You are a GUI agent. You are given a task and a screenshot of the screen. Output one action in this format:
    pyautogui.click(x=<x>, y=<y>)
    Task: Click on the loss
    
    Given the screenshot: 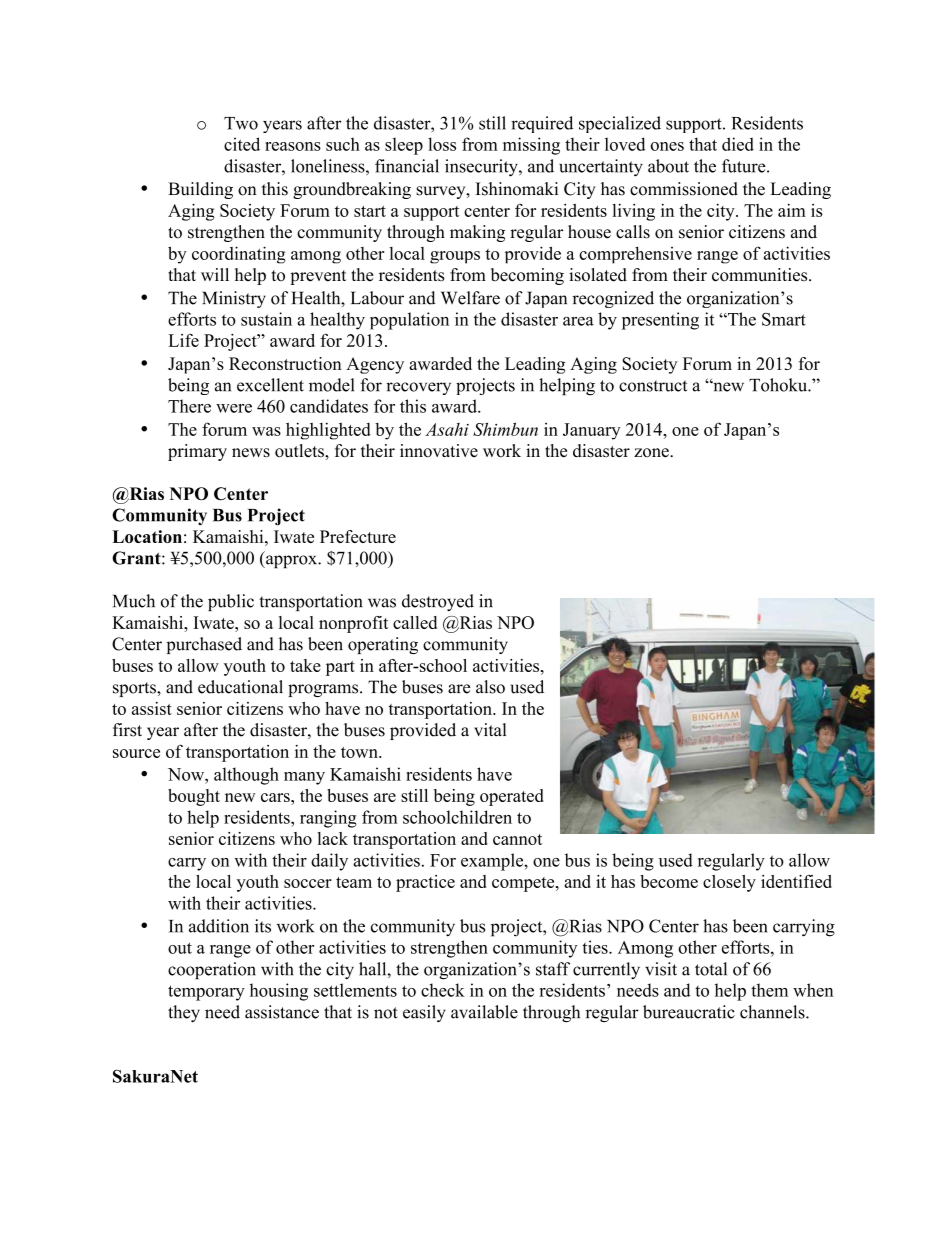 What is the action you would take?
    pyautogui.click(x=442, y=144)
